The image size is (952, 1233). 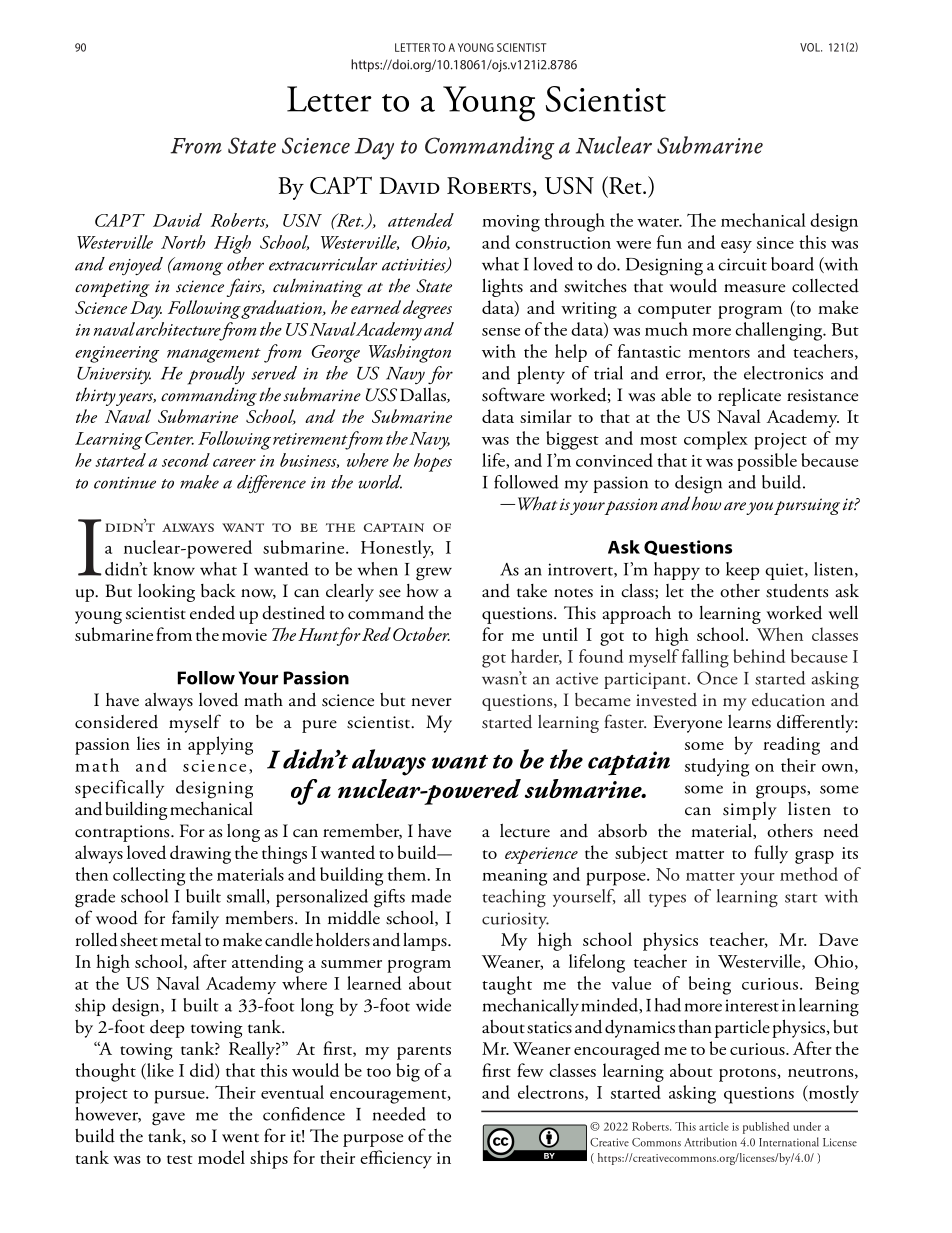 I want to click on VOL, so click(x=811, y=47).
